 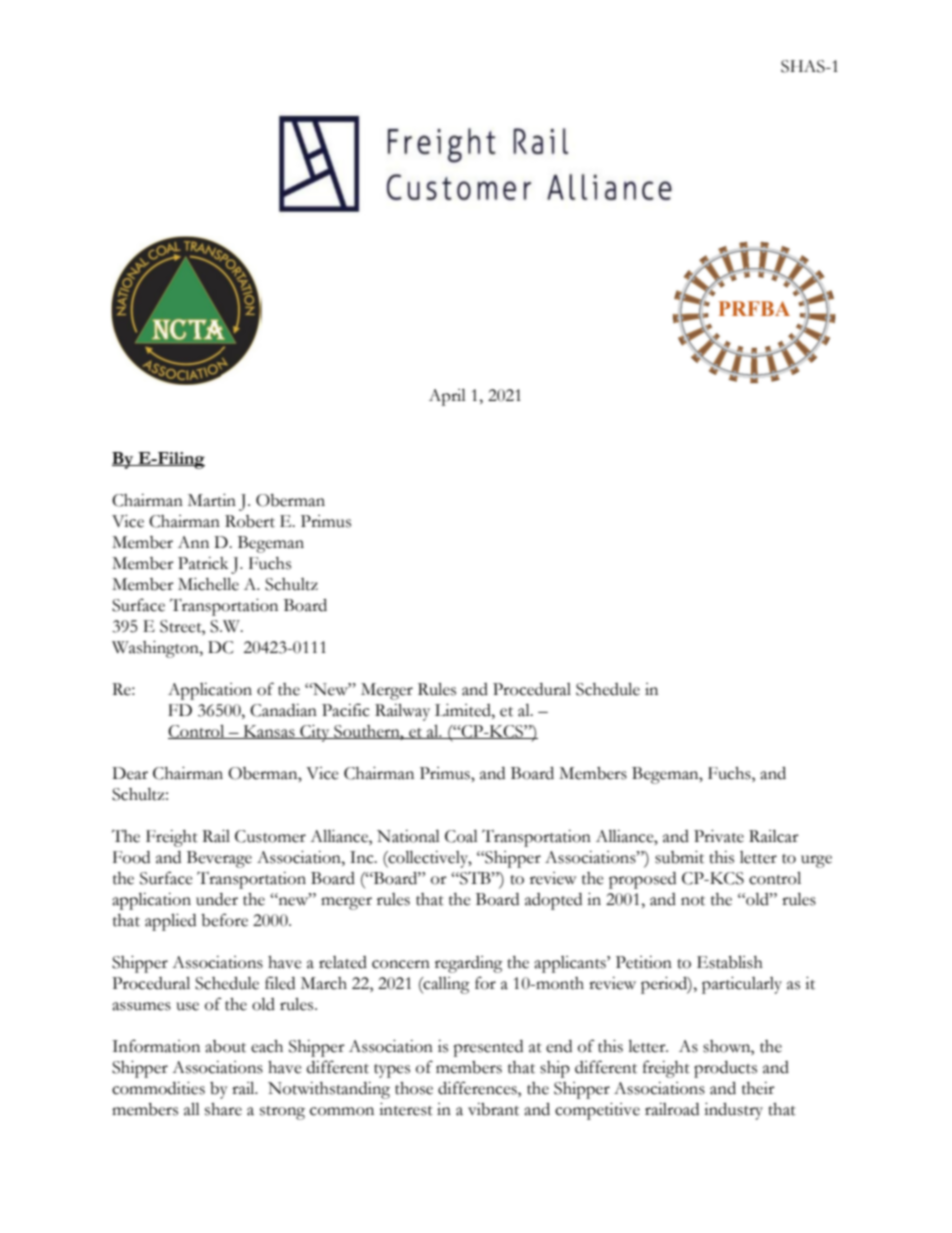 What do you see at coordinates (493, 1109) in the screenshot?
I see `vibrant` at bounding box center [493, 1109].
